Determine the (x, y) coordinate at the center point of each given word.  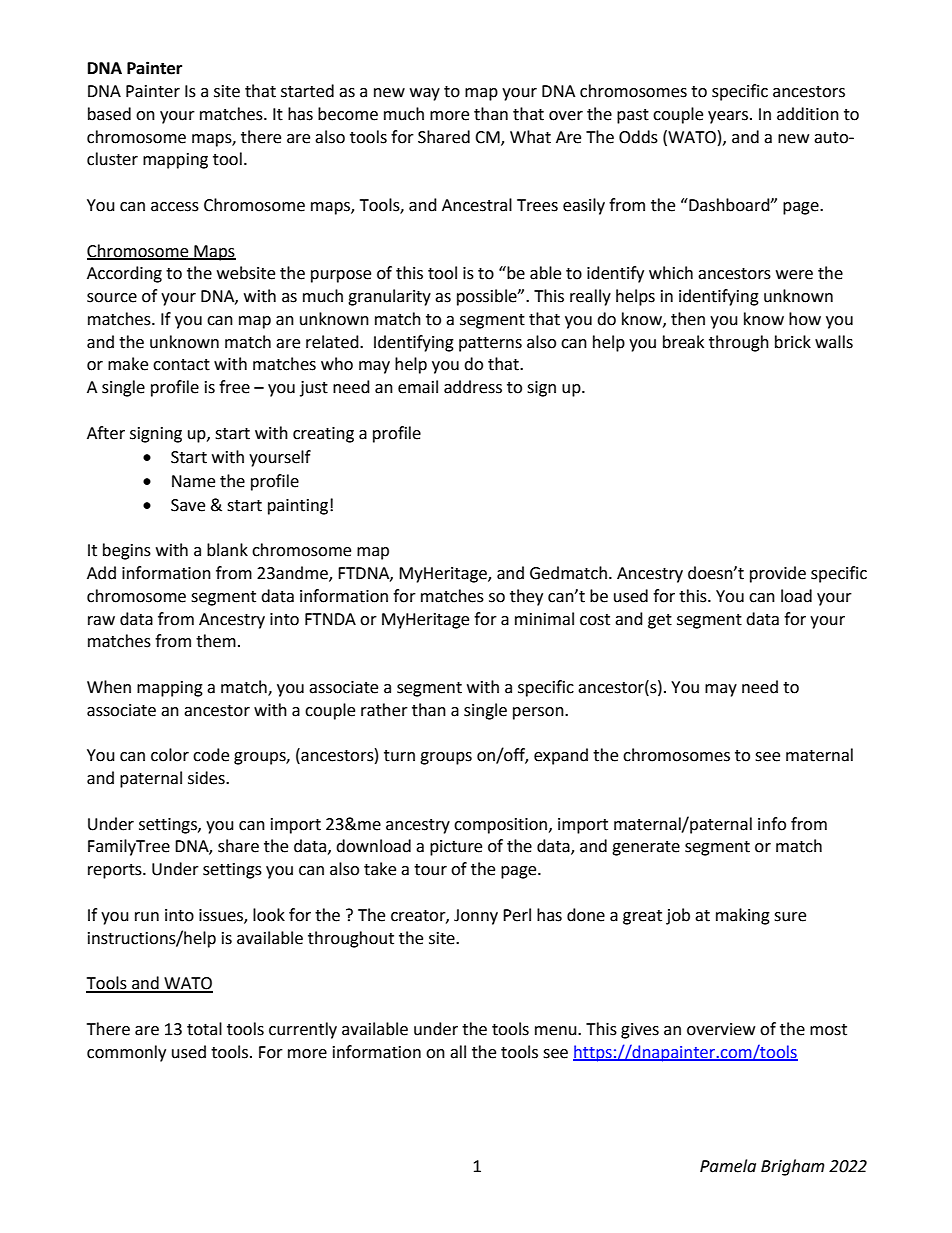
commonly (126, 1053)
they (526, 597)
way (425, 94)
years (729, 117)
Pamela (728, 1166)
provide (778, 574)
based (109, 114)
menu (557, 1031)
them (216, 641)
